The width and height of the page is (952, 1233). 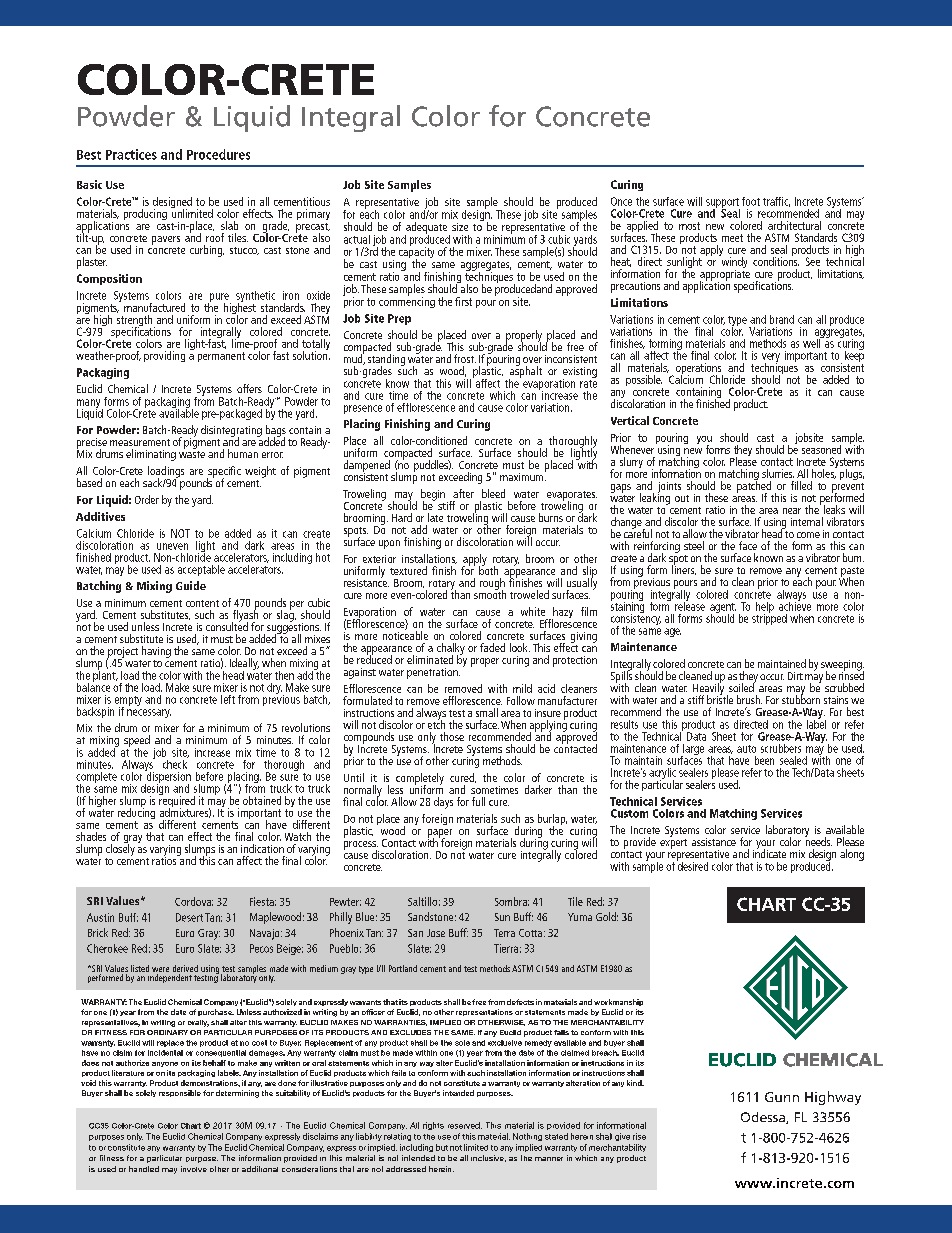 I want to click on producing, so click(x=145, y=214).
